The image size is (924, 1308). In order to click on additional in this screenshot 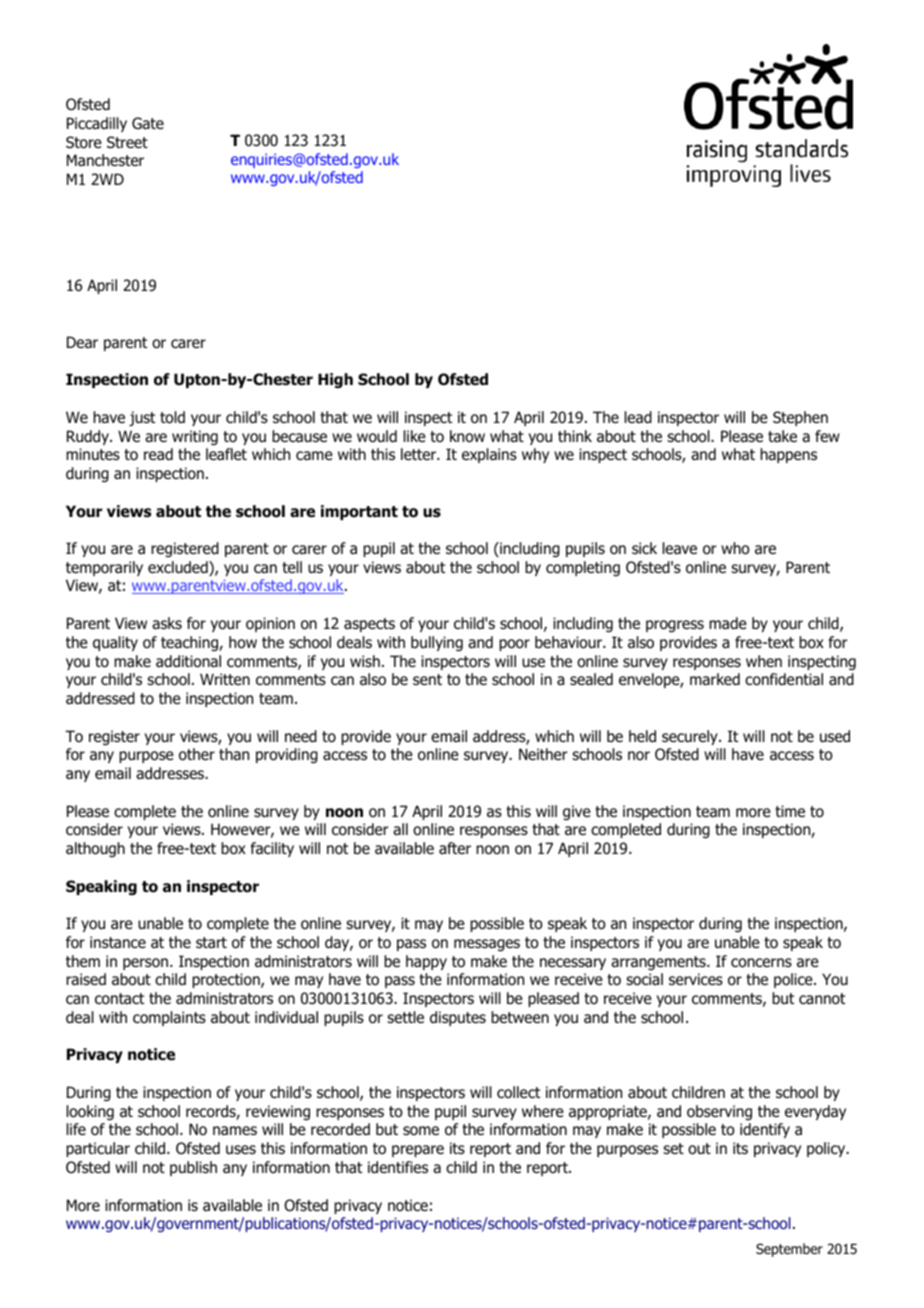, I will do `click(188, 661)`.
